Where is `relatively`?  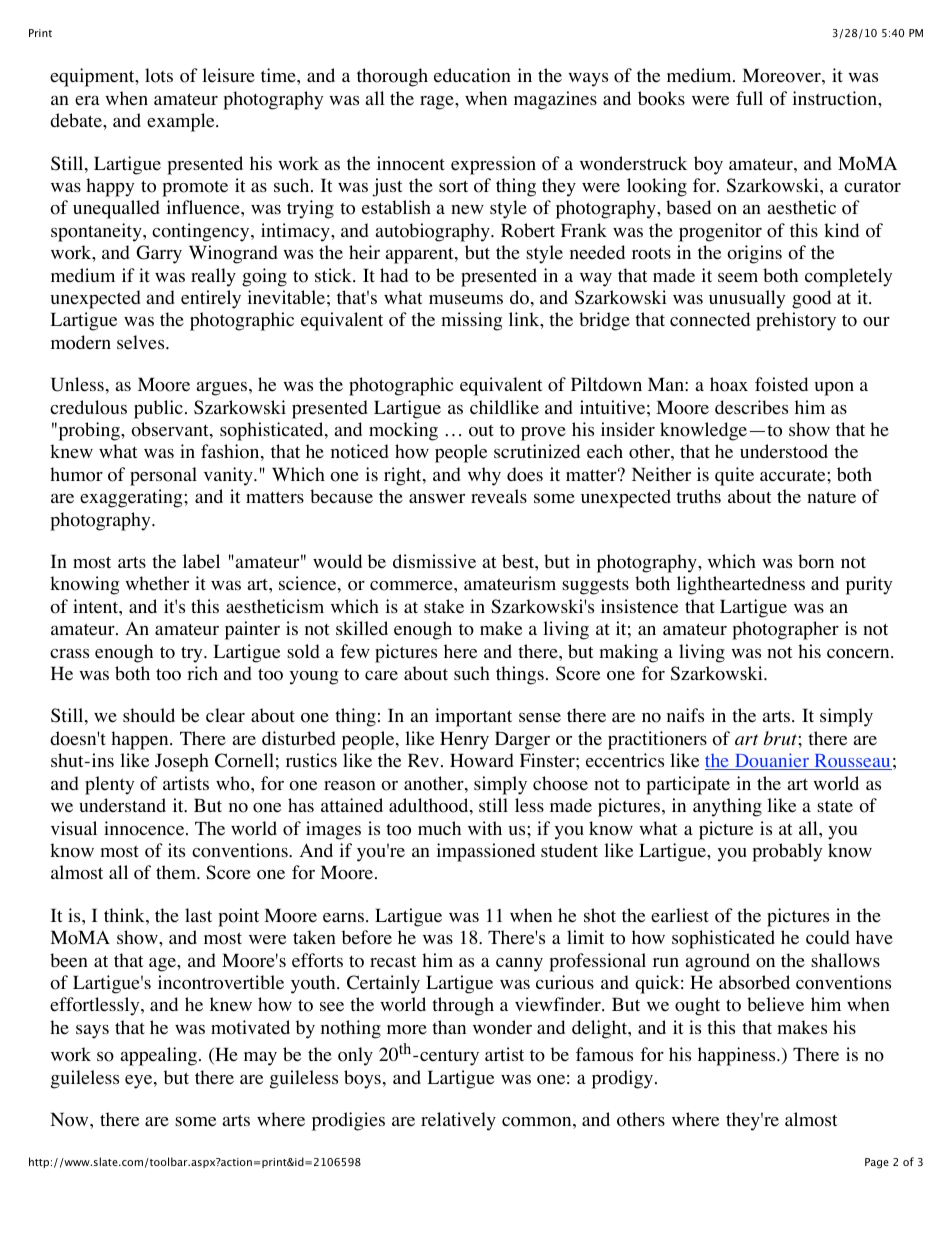
relatively is located at coordinates (458, 1121).
